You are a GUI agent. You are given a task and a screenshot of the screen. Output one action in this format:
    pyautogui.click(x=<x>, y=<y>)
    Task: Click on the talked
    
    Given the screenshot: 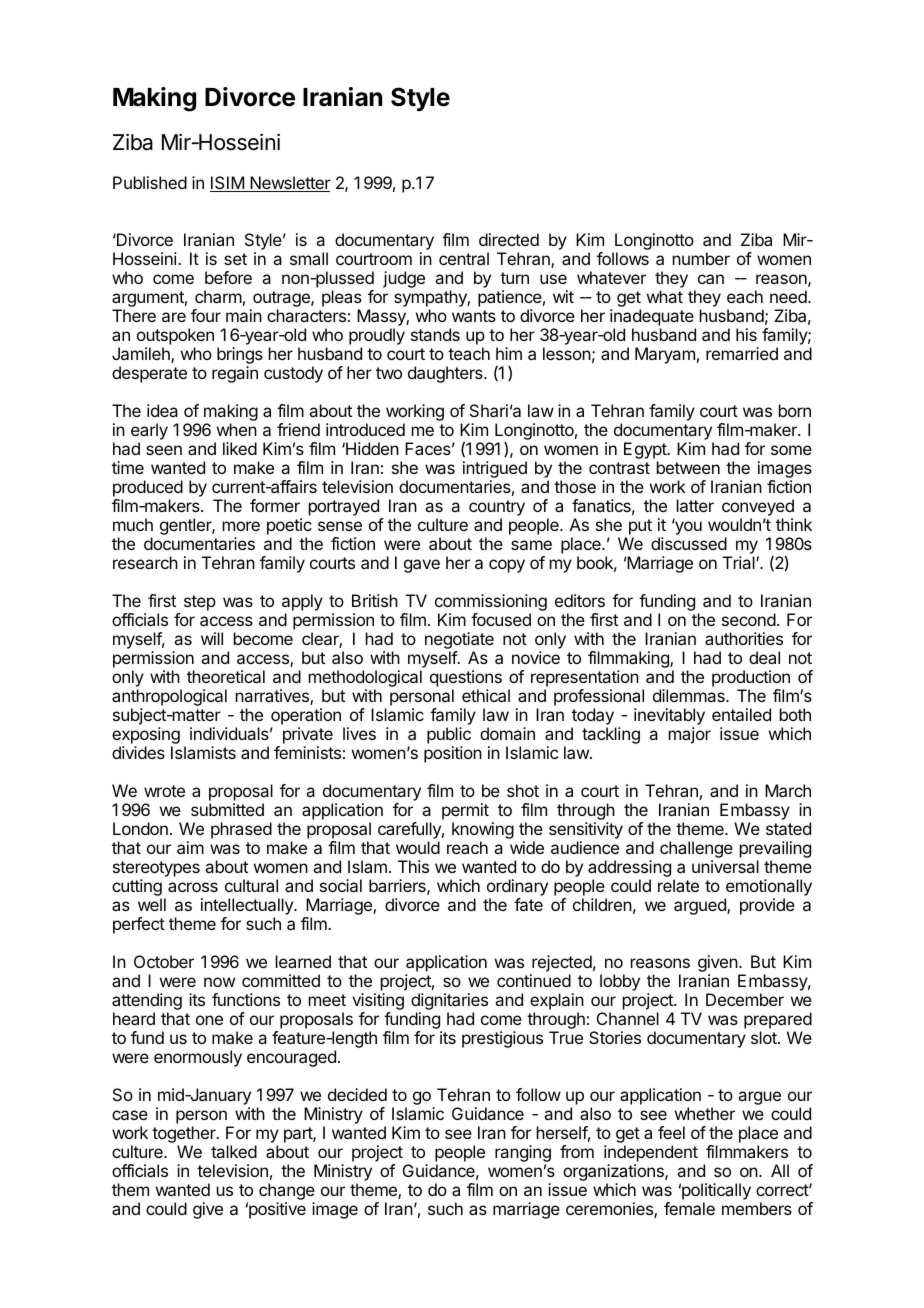 What is the action you would take?
    pyautogui.click(x=234, y=1151)
